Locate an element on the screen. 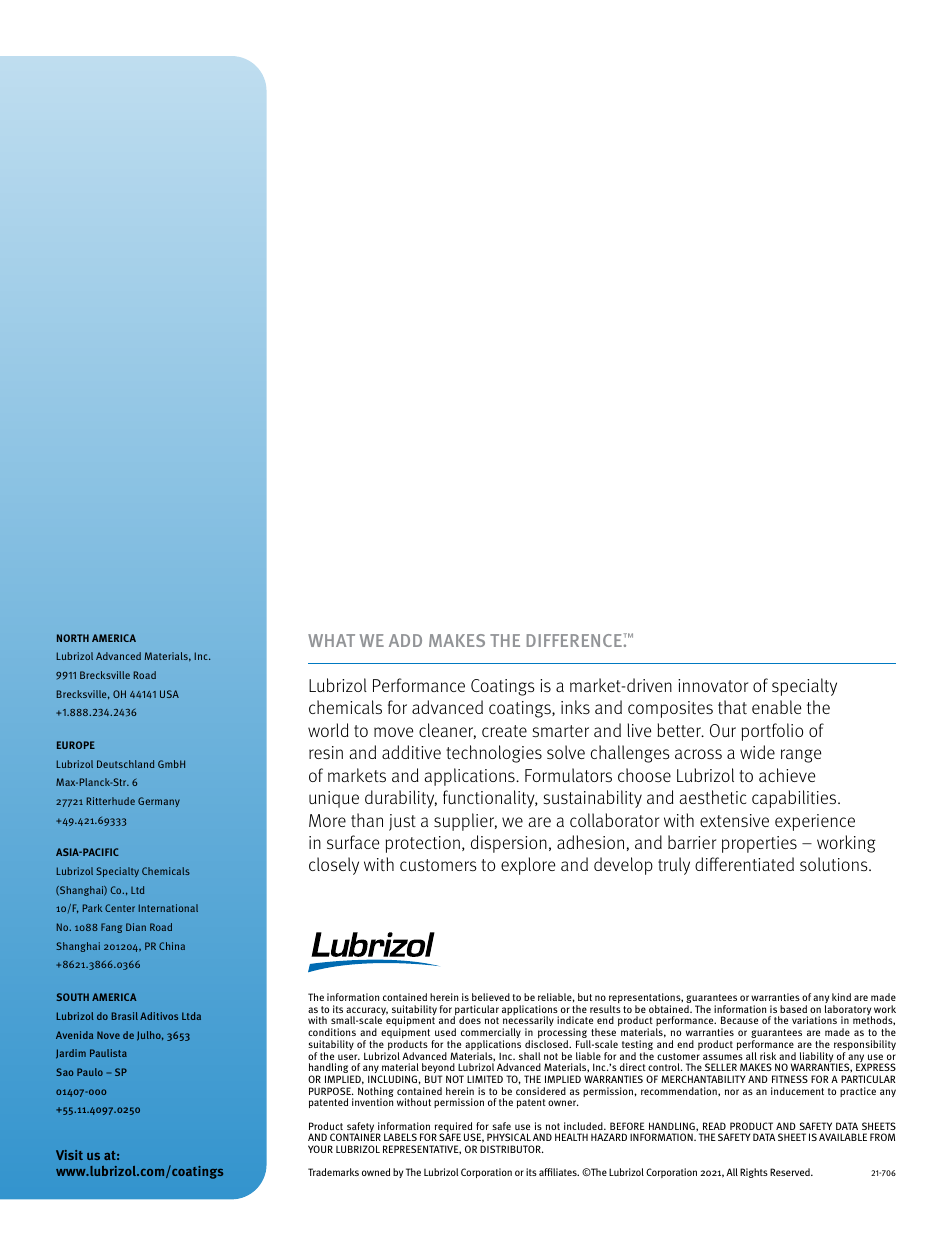  Rights is located at coordinates (754, 1173).
